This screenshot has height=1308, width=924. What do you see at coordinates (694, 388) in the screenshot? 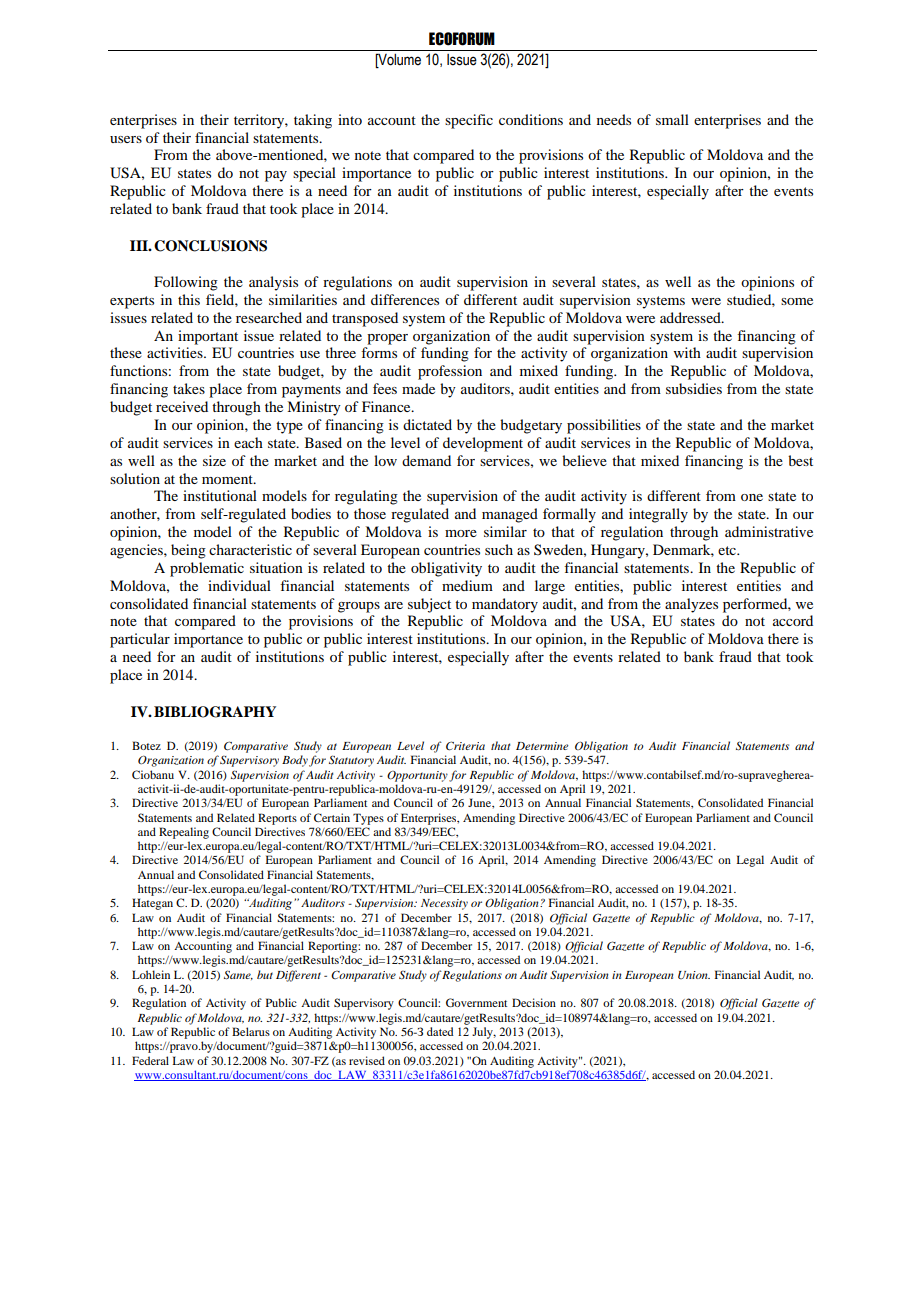
I see `subsidies` at bounding box center [694, 388].
